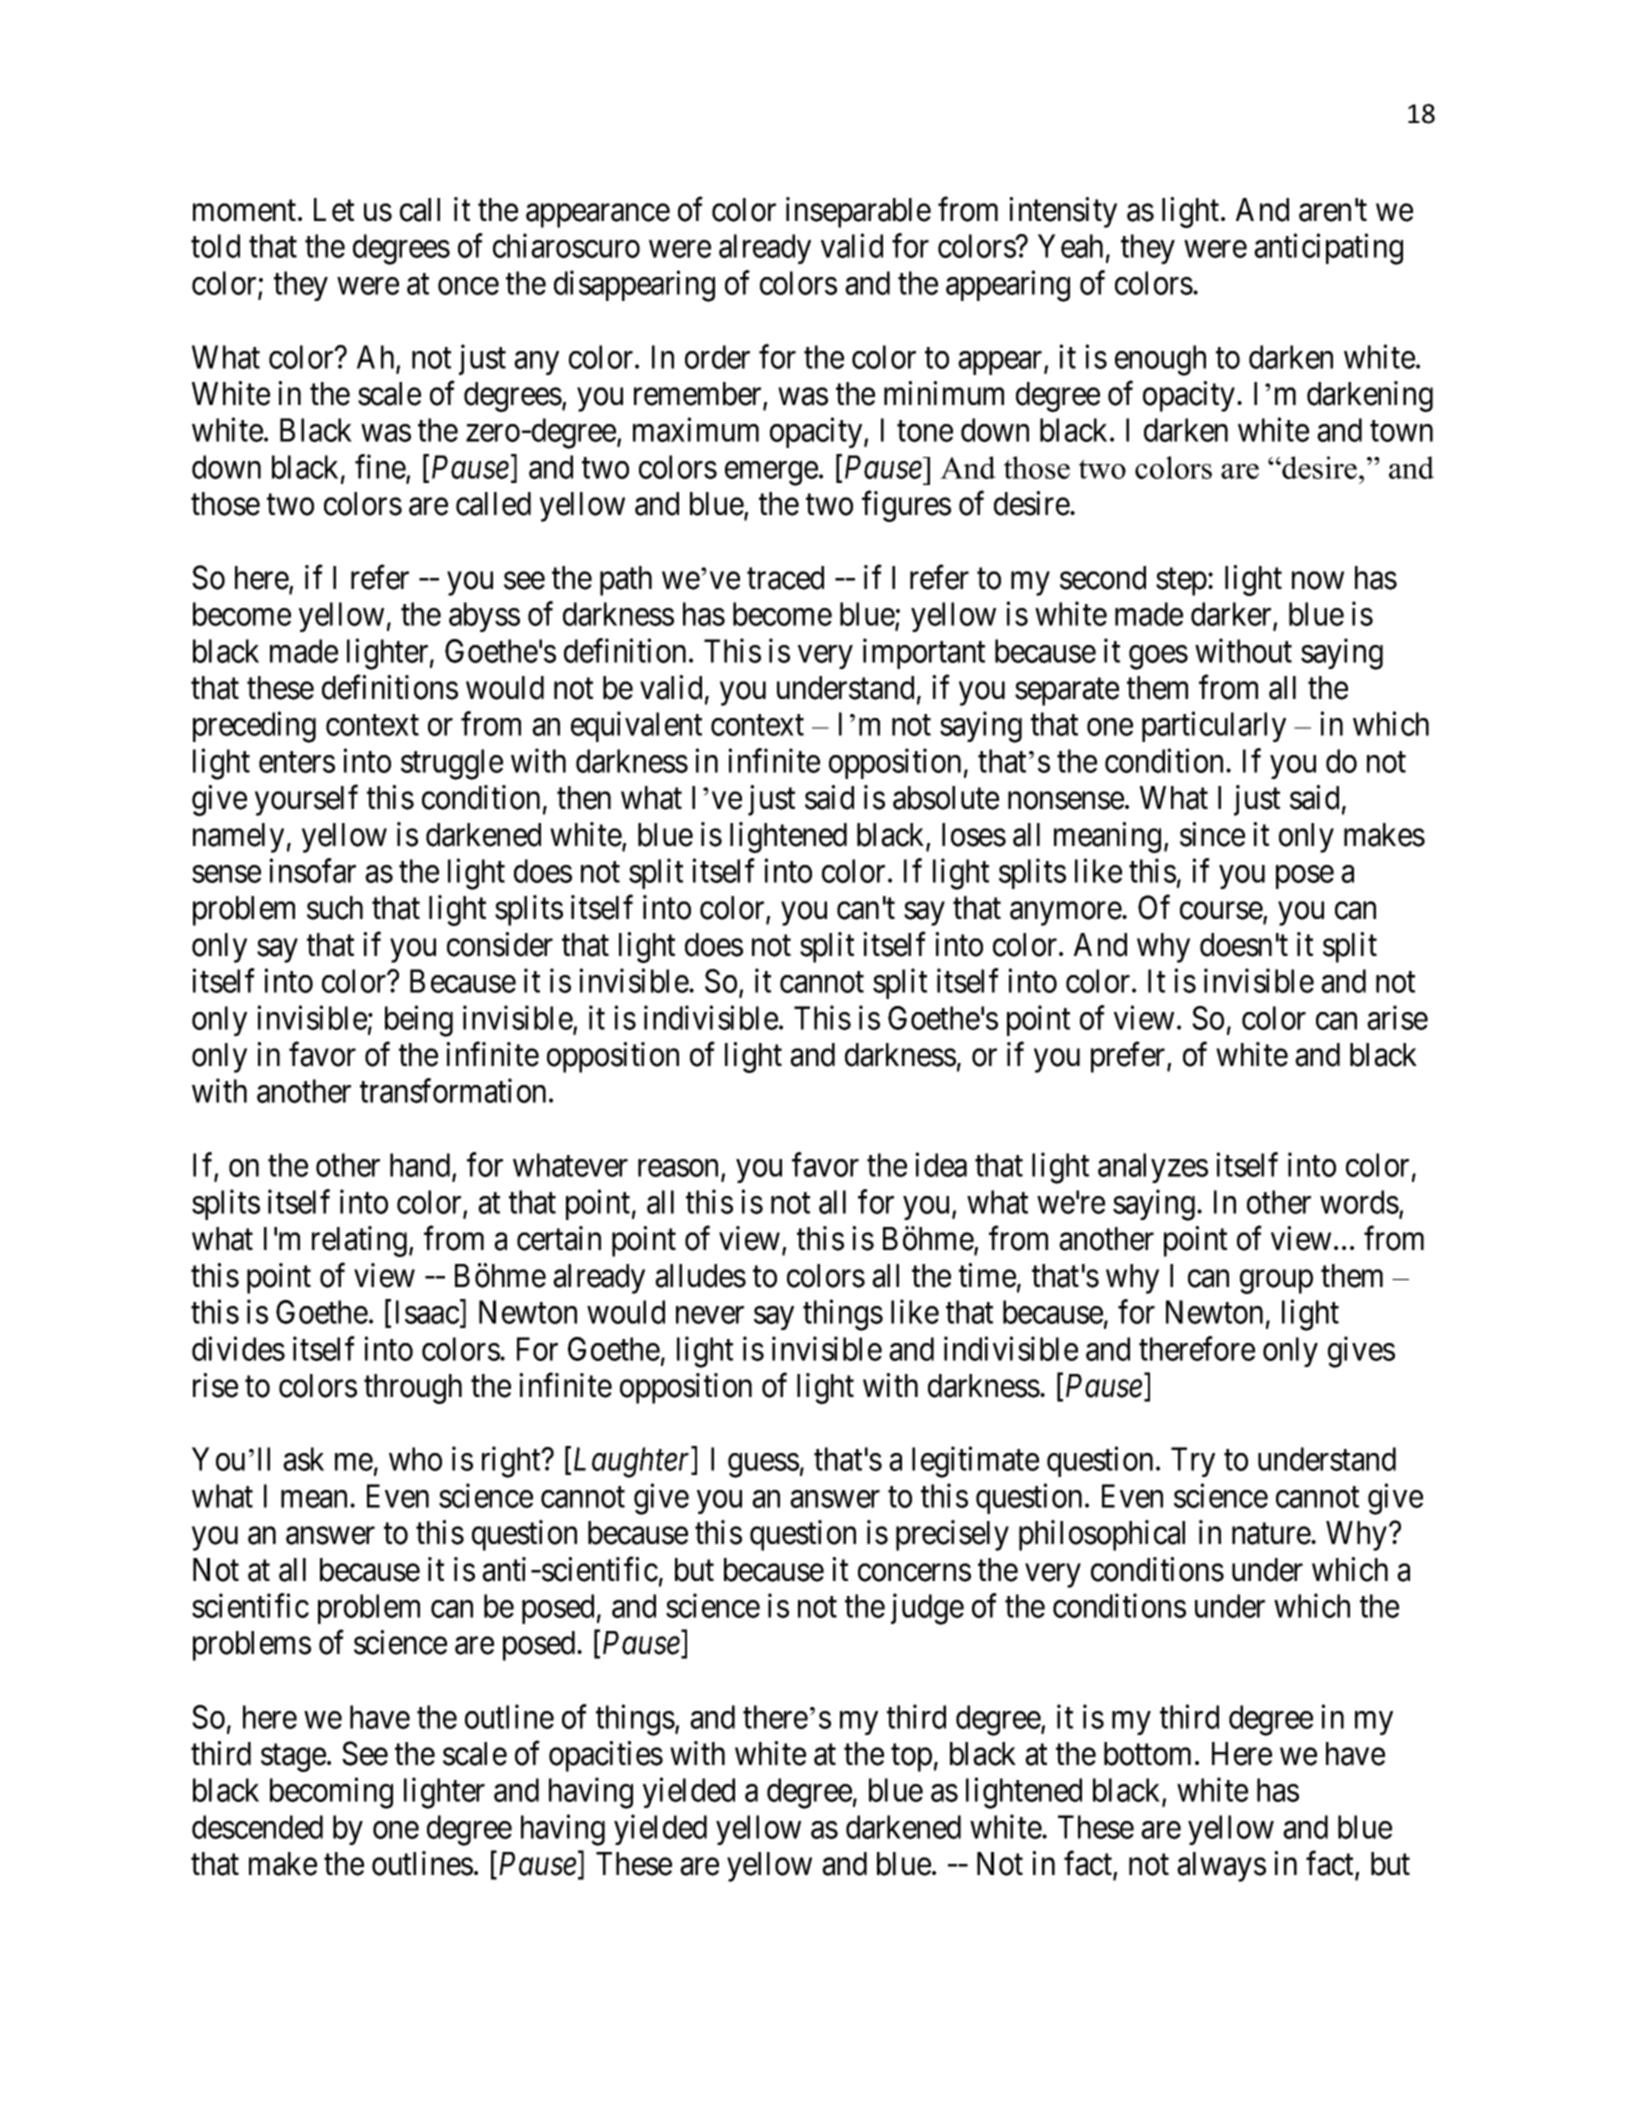 Image resolution: width=1627 pixels, height=2106 pixels. I want to click on never, so click(710, 1315).
